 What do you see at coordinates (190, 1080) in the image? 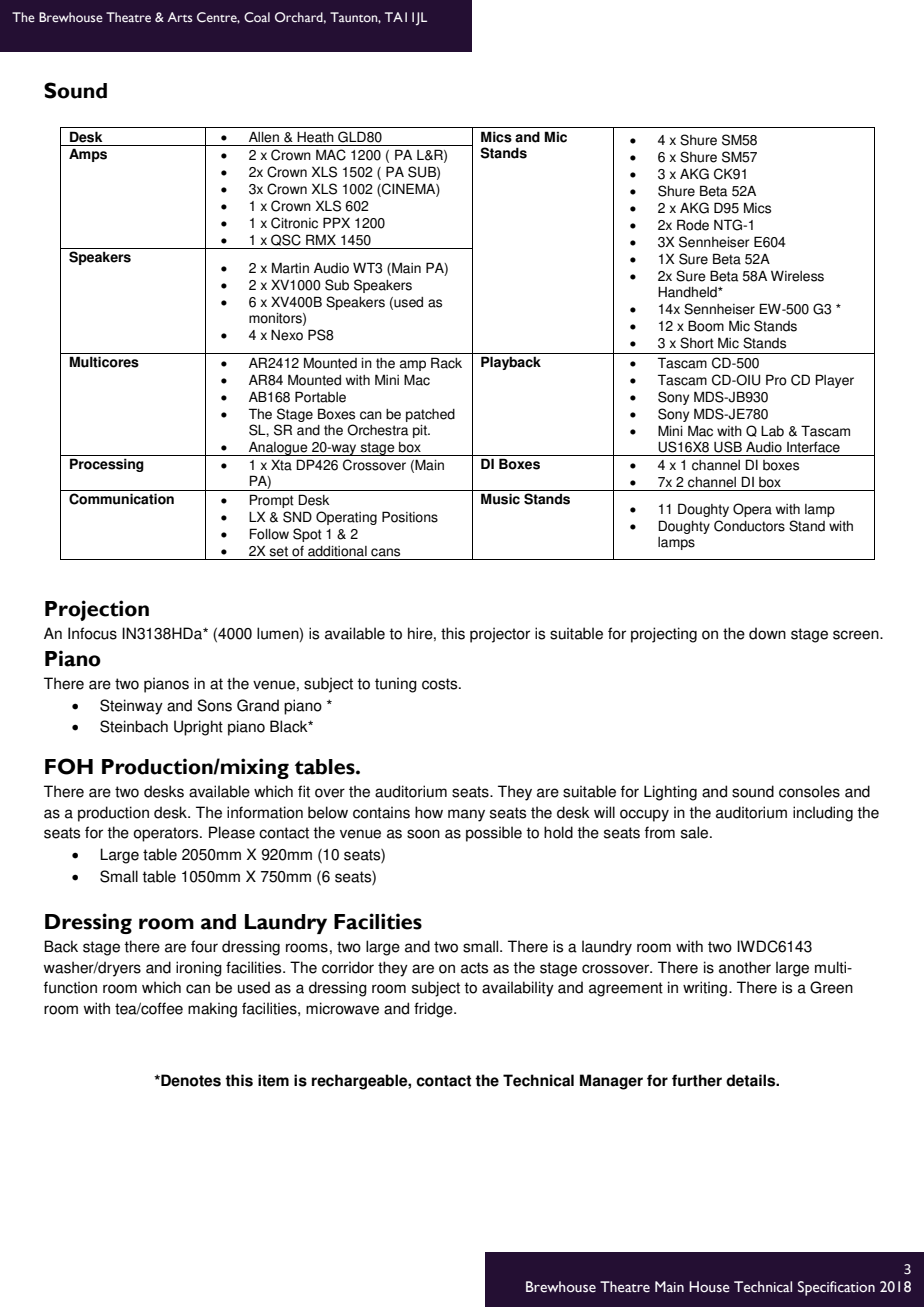
I see `Denotes` at bounding box center [190, 1080].
